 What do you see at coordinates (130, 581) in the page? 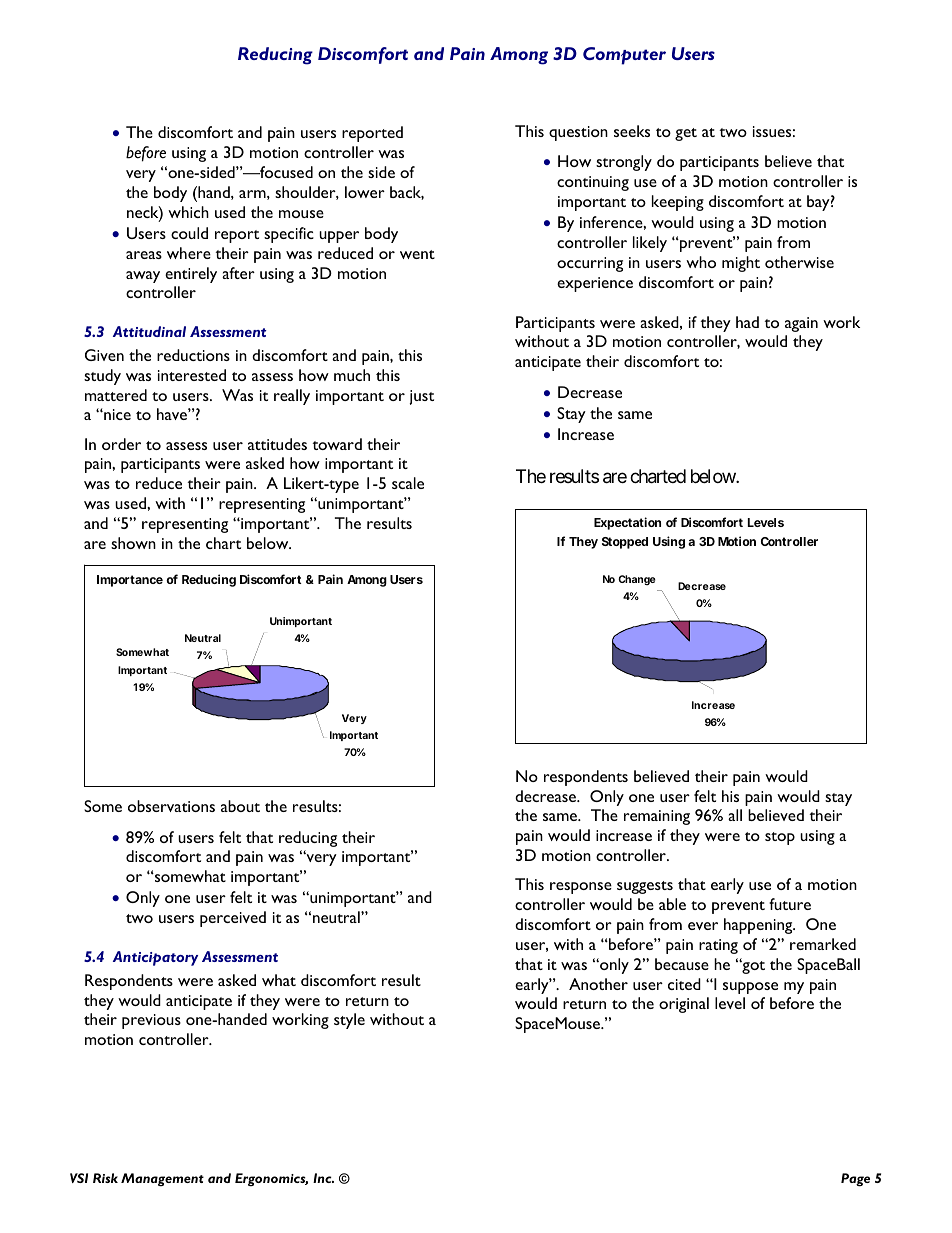
I see `Importance` at bounding box center [130, 581].
